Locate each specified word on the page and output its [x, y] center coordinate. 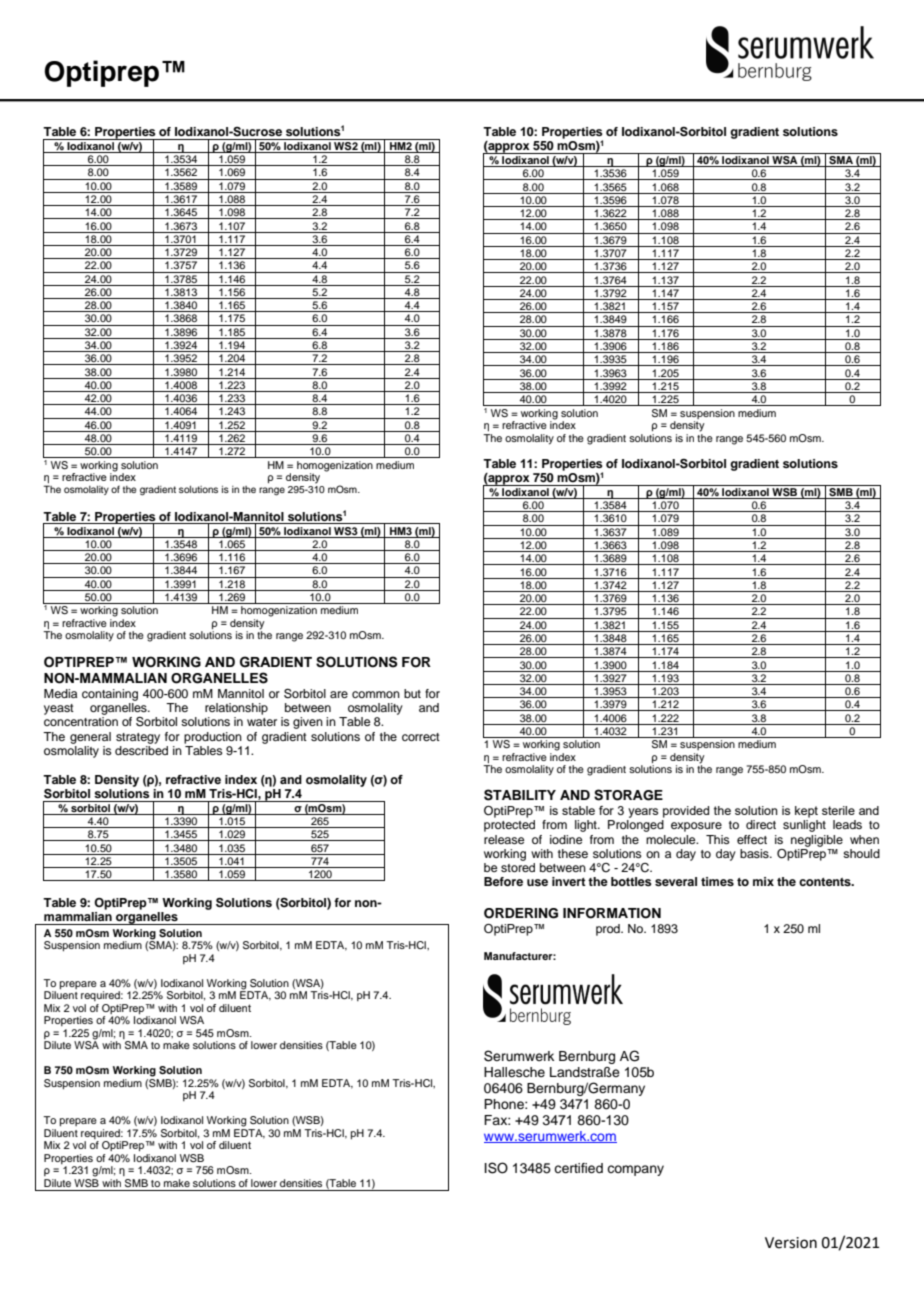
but [412, 693]
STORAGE [628, 795]
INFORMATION [612, 913]
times [717, 881]
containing [110, 695]
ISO [496, 1168]
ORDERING [521, 913]
